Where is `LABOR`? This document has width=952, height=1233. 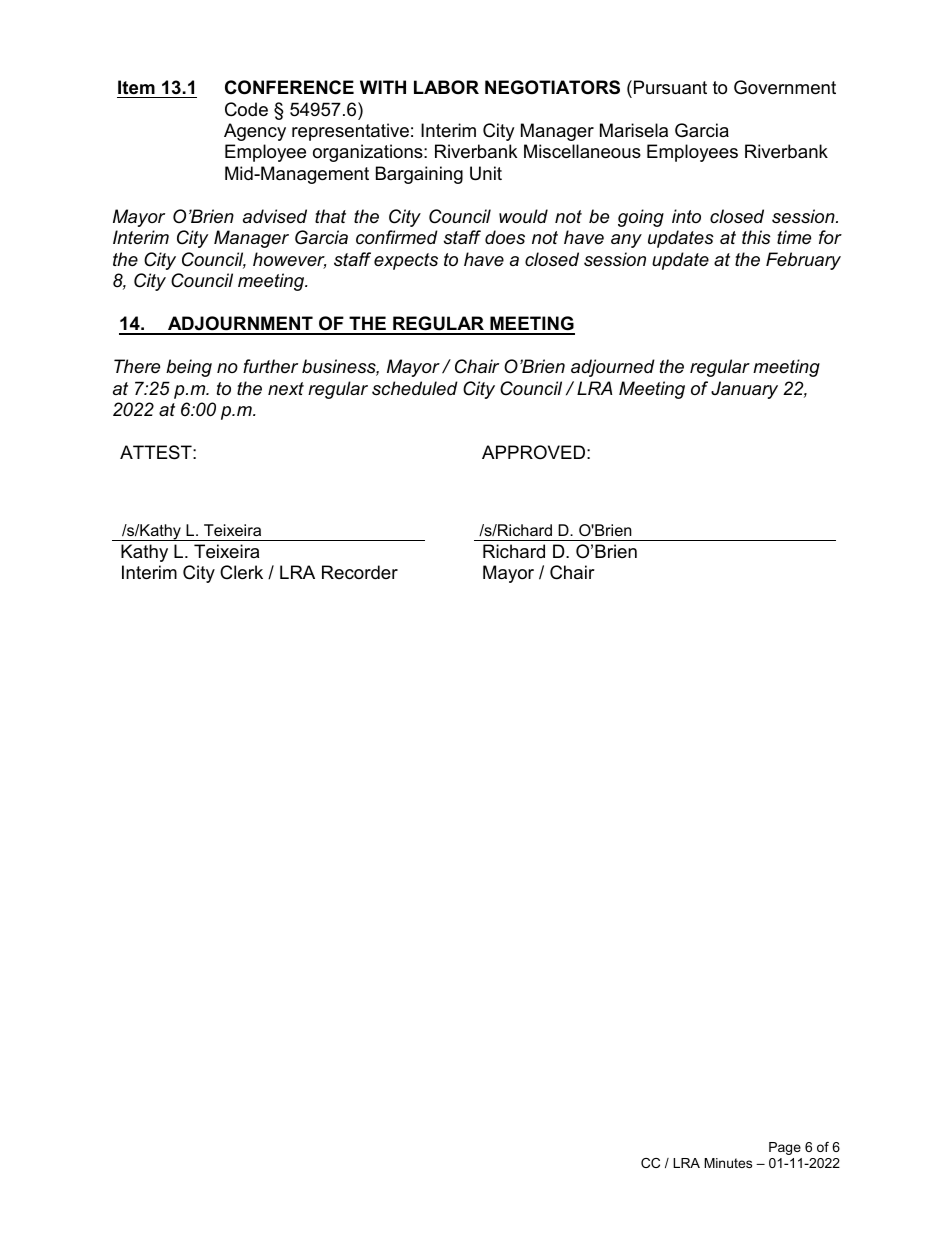 LABOR is located at coordinates (446, 87).
